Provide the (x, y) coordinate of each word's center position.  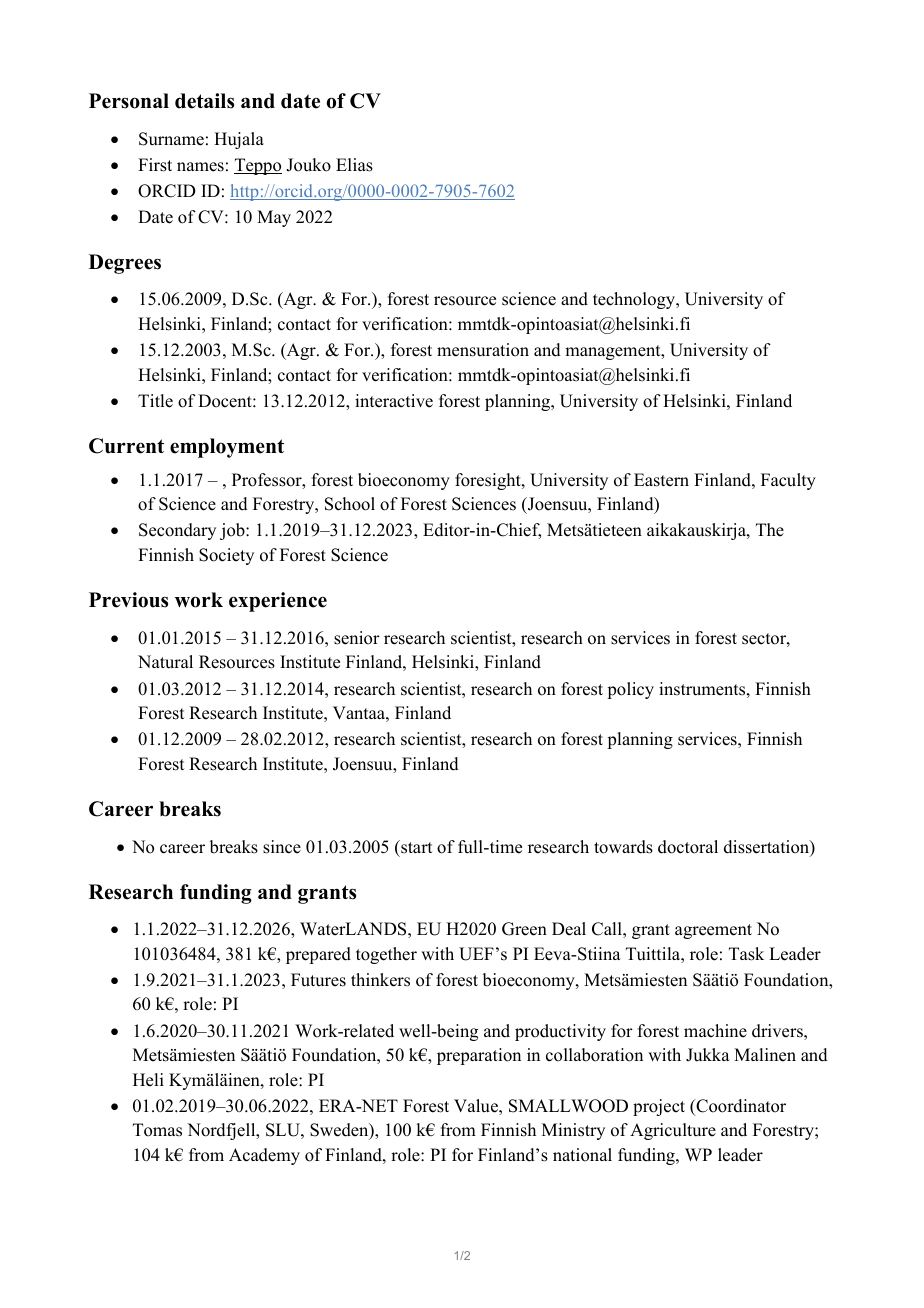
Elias (354, 165)
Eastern (661, 480)
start (415, 847)
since (282, 847)
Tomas (157, 1130)
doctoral (688, 847)
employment (227, 448)
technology (635, 300)
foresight (489, 481)
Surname (171, 139)
